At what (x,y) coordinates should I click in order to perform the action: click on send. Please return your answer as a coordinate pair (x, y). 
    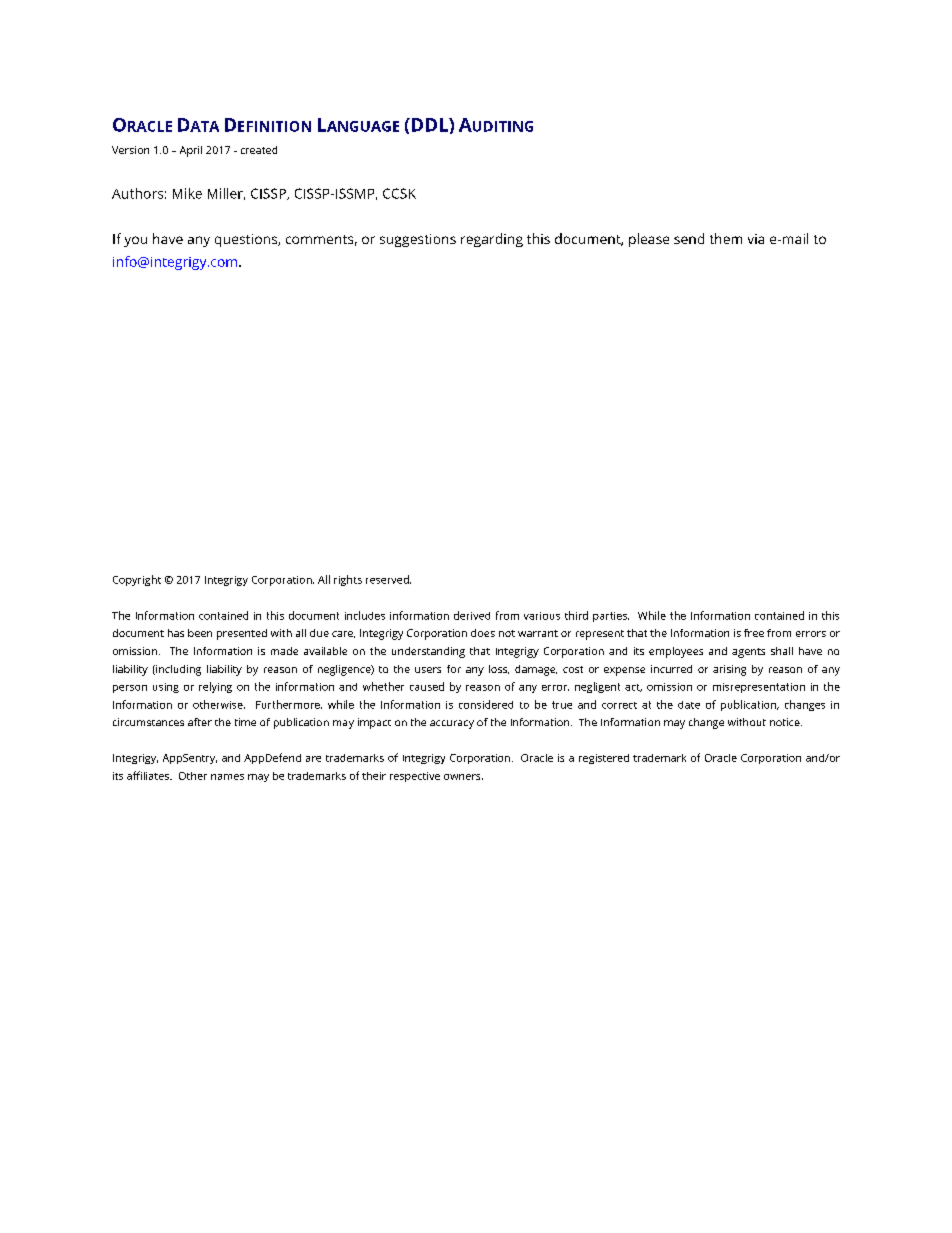
    Looking at the image, I should click on (689, 238).
